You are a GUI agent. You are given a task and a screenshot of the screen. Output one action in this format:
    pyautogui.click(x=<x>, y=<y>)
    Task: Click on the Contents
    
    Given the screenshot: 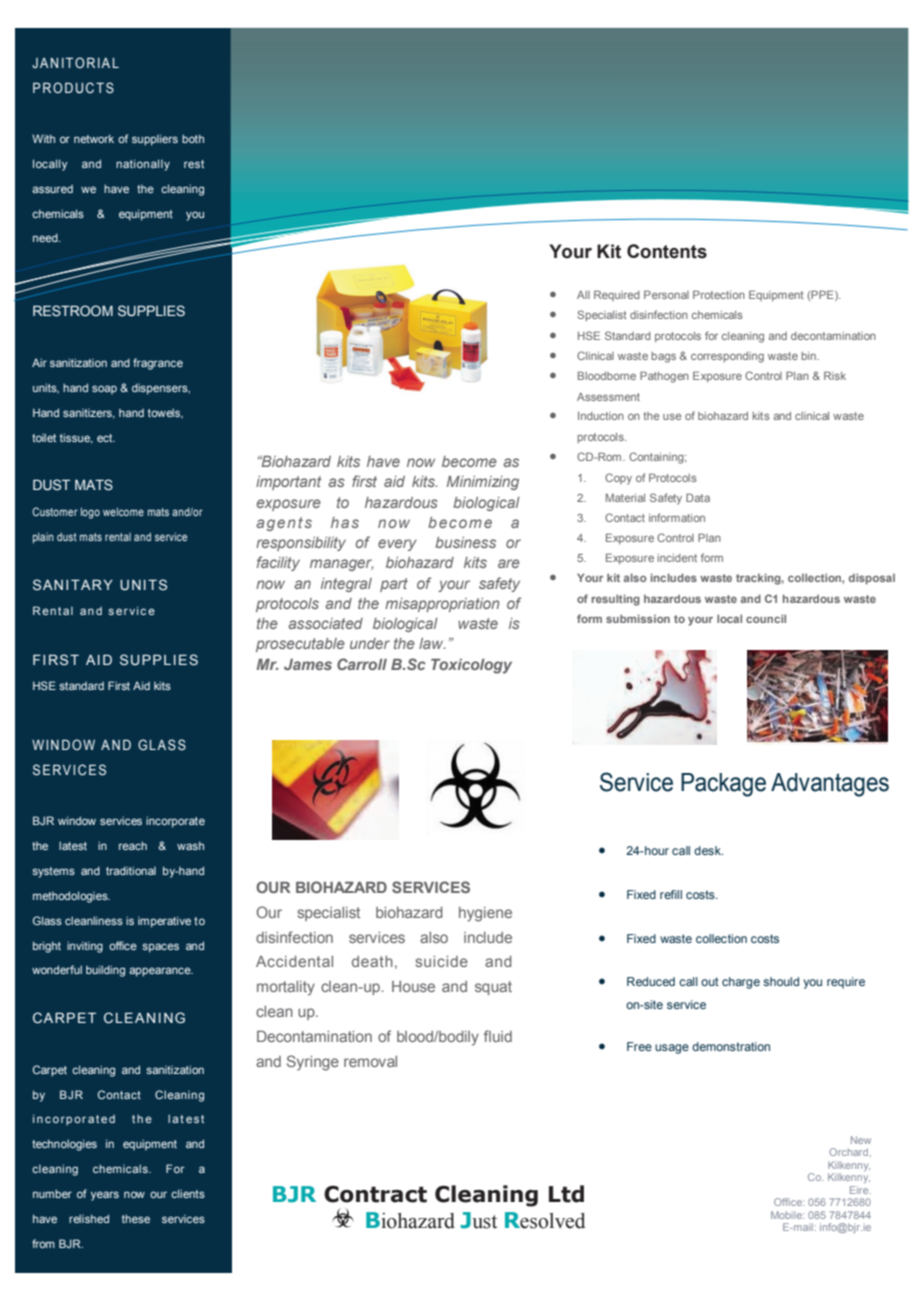 What is the action you would take?
    pyautogui.click(x=667, y=251)
